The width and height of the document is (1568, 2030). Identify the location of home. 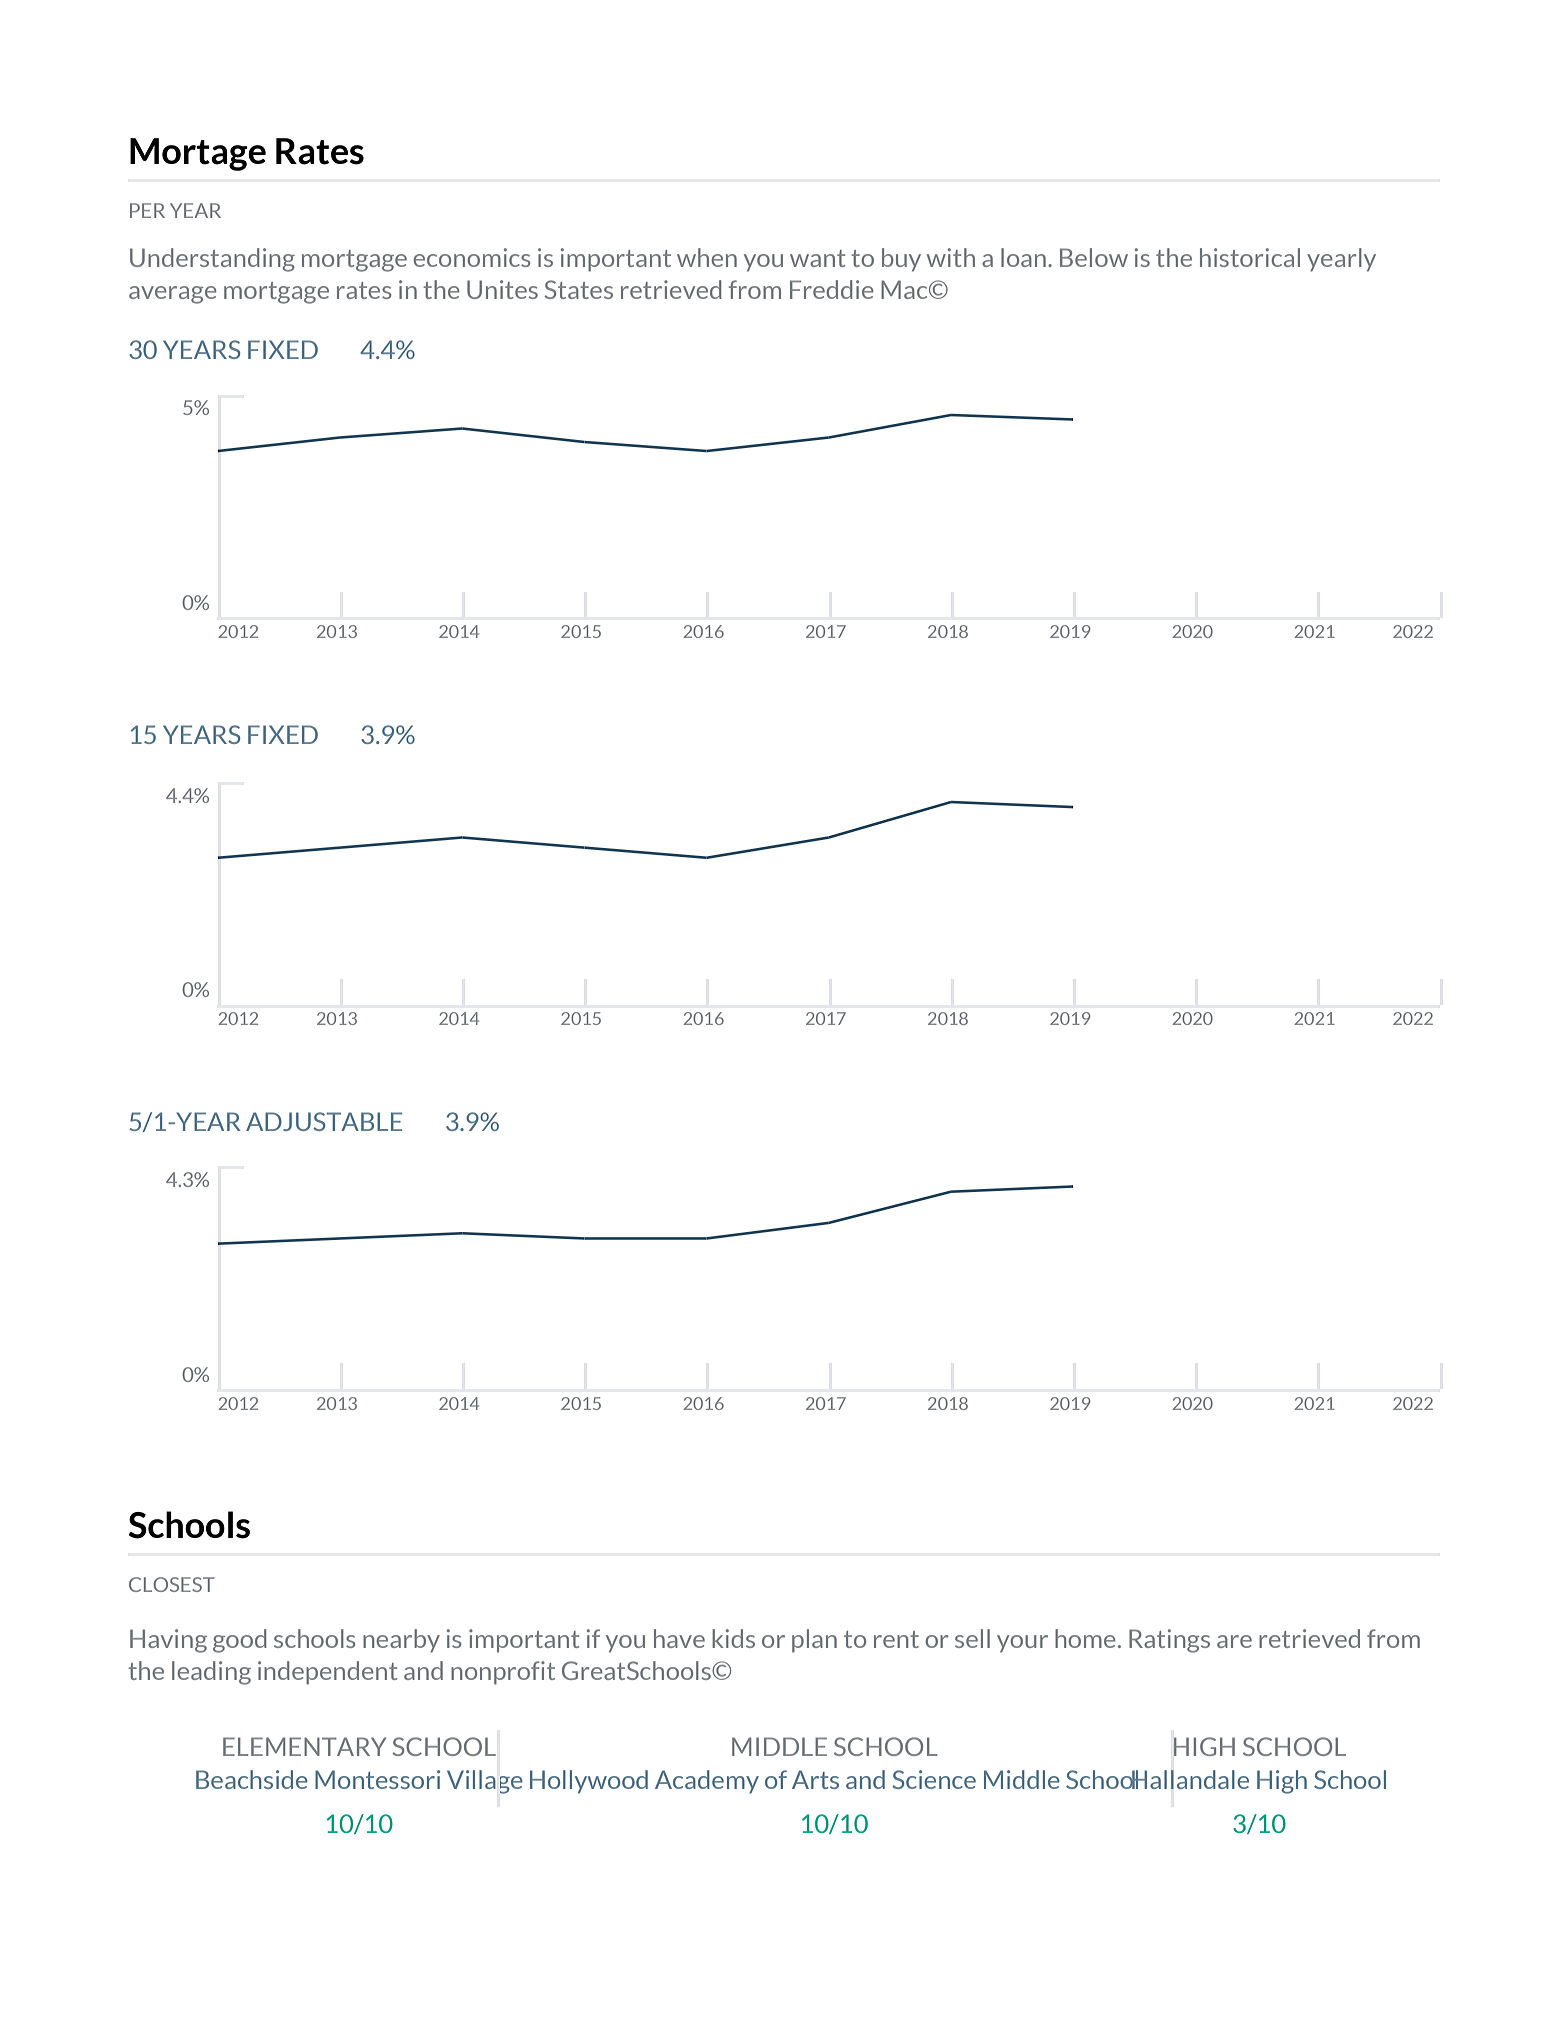
(1085, 1638).
